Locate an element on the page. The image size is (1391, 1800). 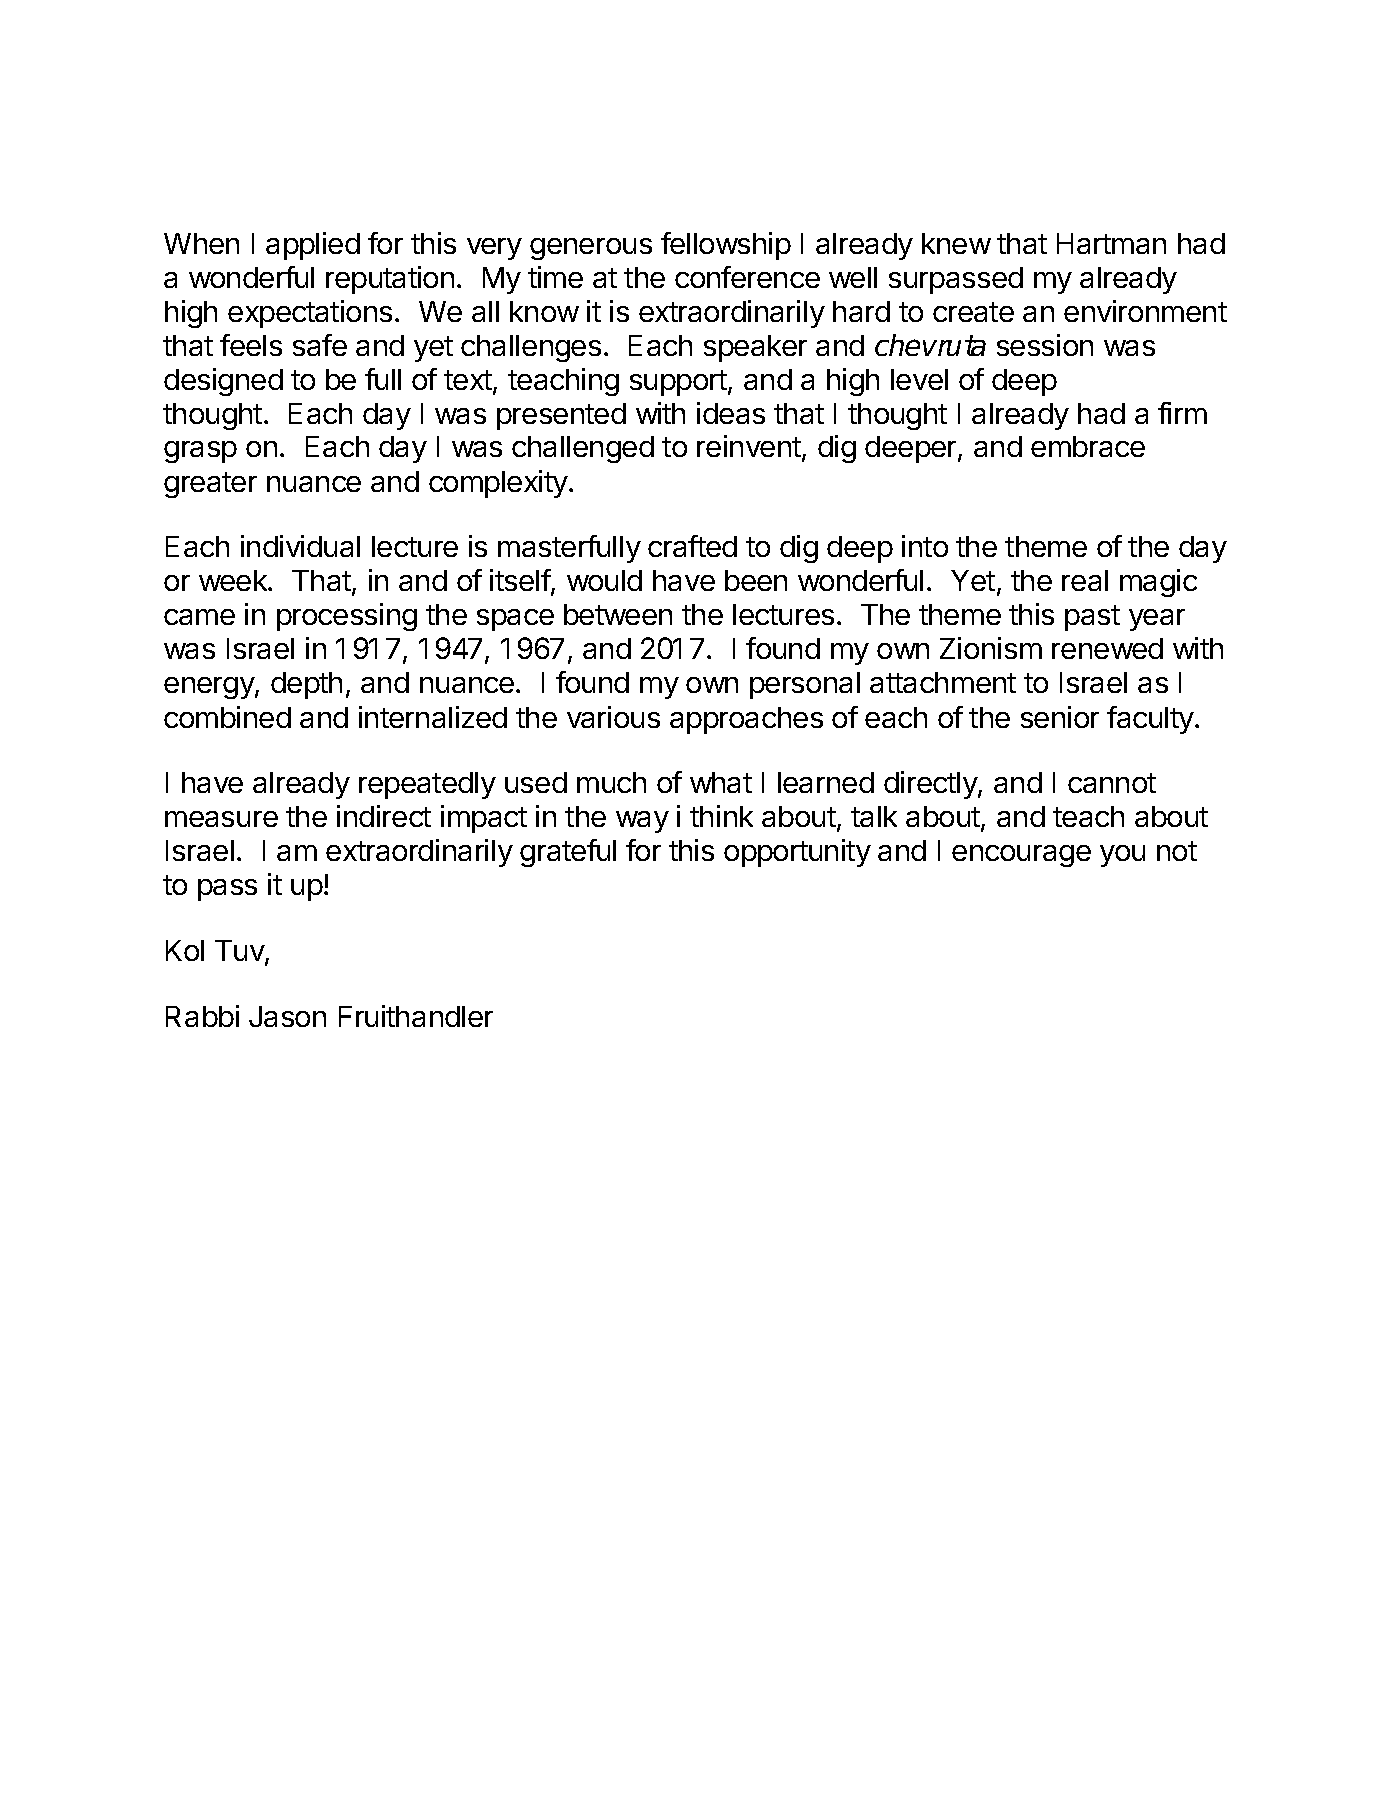
way is located at coordinates (642, 822).
